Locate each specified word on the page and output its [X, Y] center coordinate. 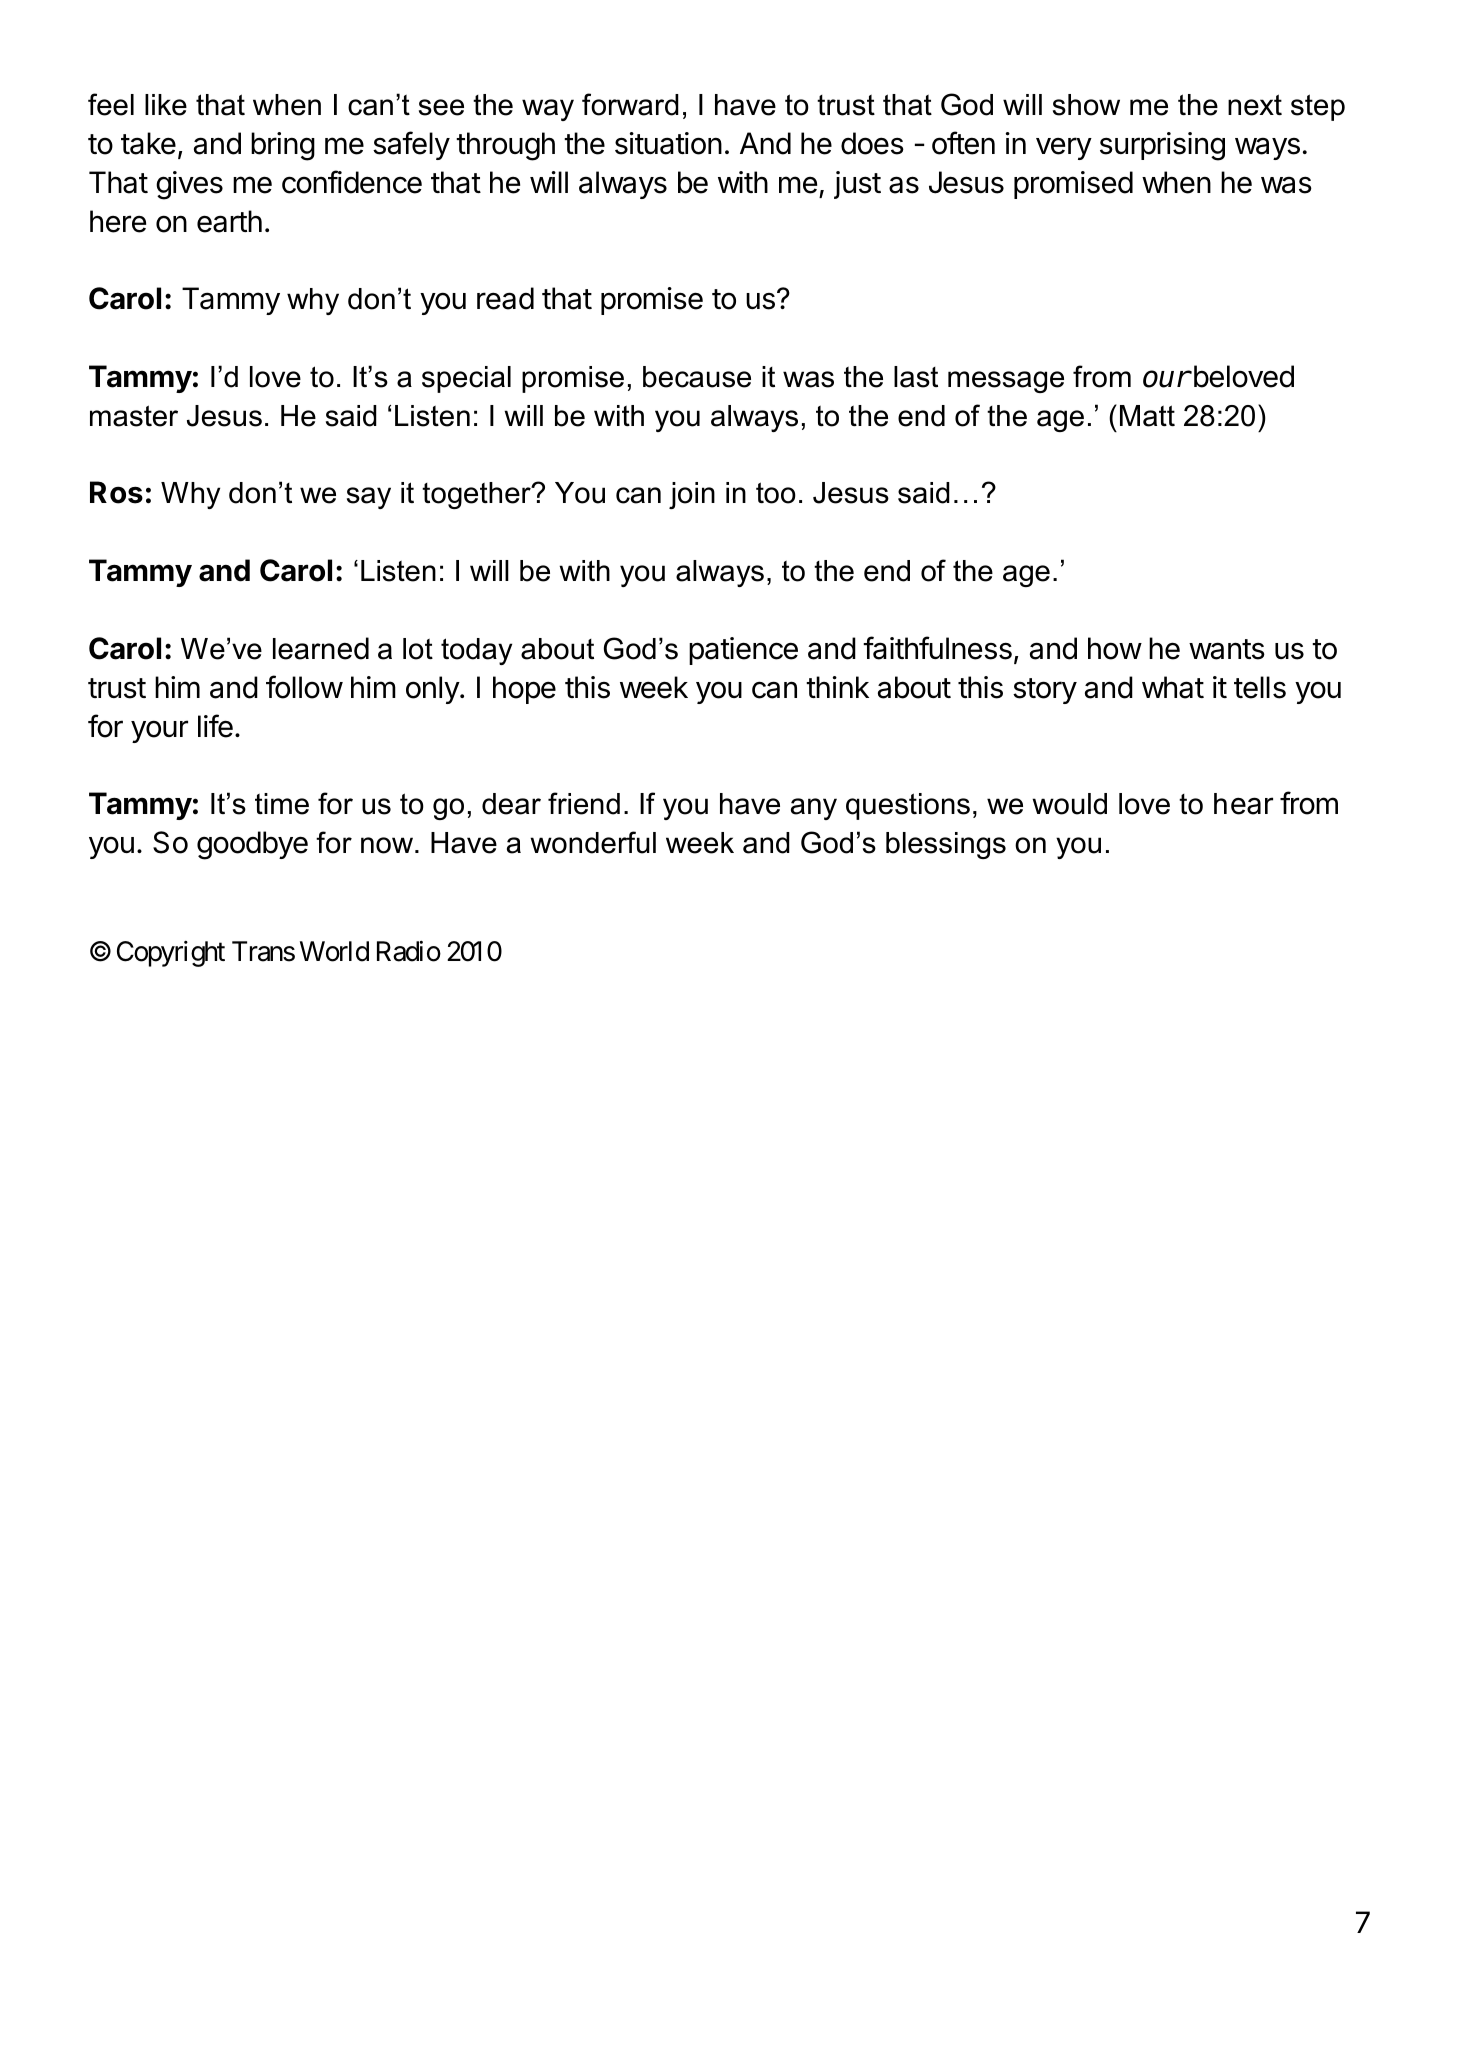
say [369, 498]
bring [283, 146]
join [692, 495]
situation [668, 143]
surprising [1162, 146]
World [334, 951]
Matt [1147, 416]
